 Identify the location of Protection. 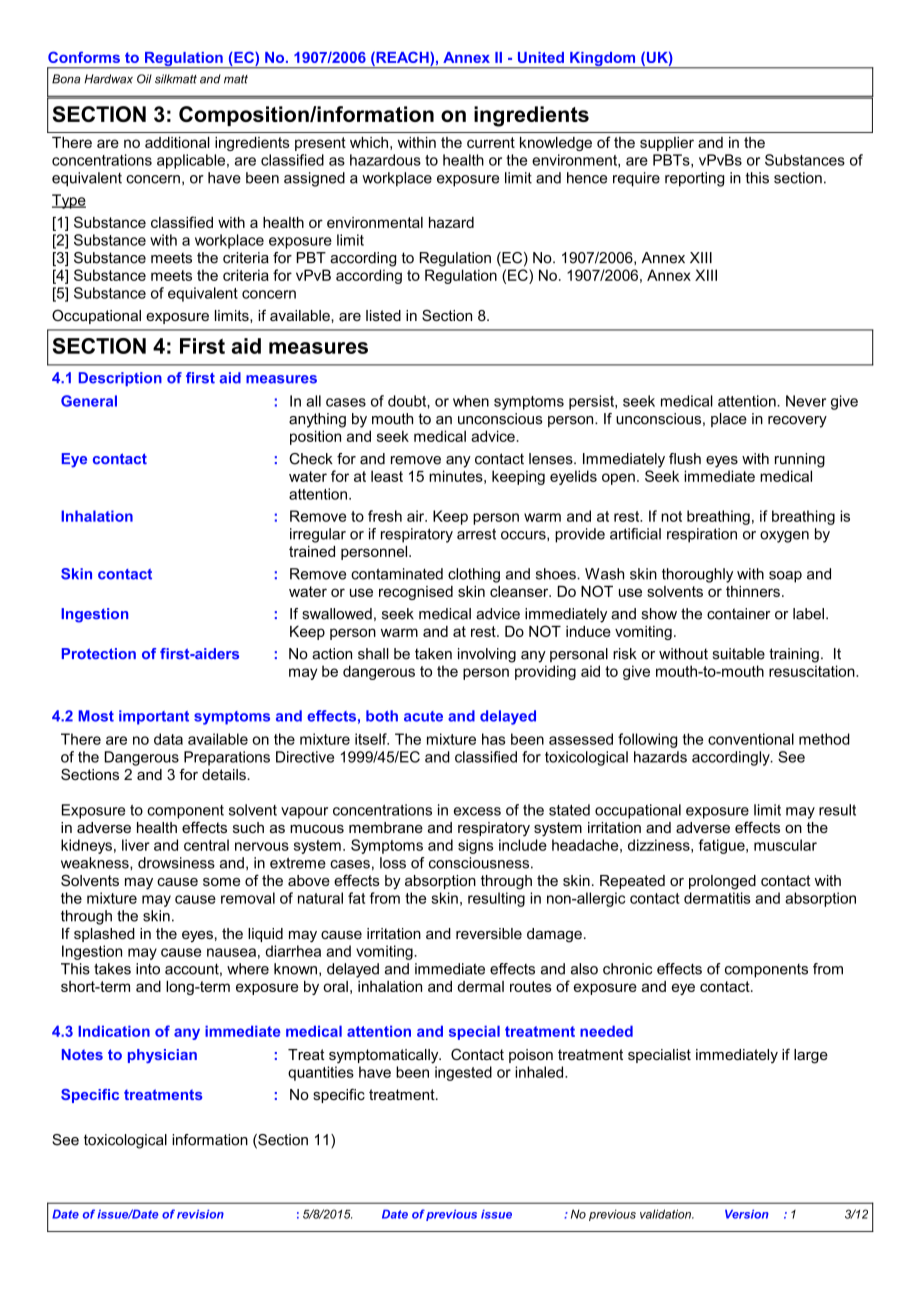
(99, 654).
